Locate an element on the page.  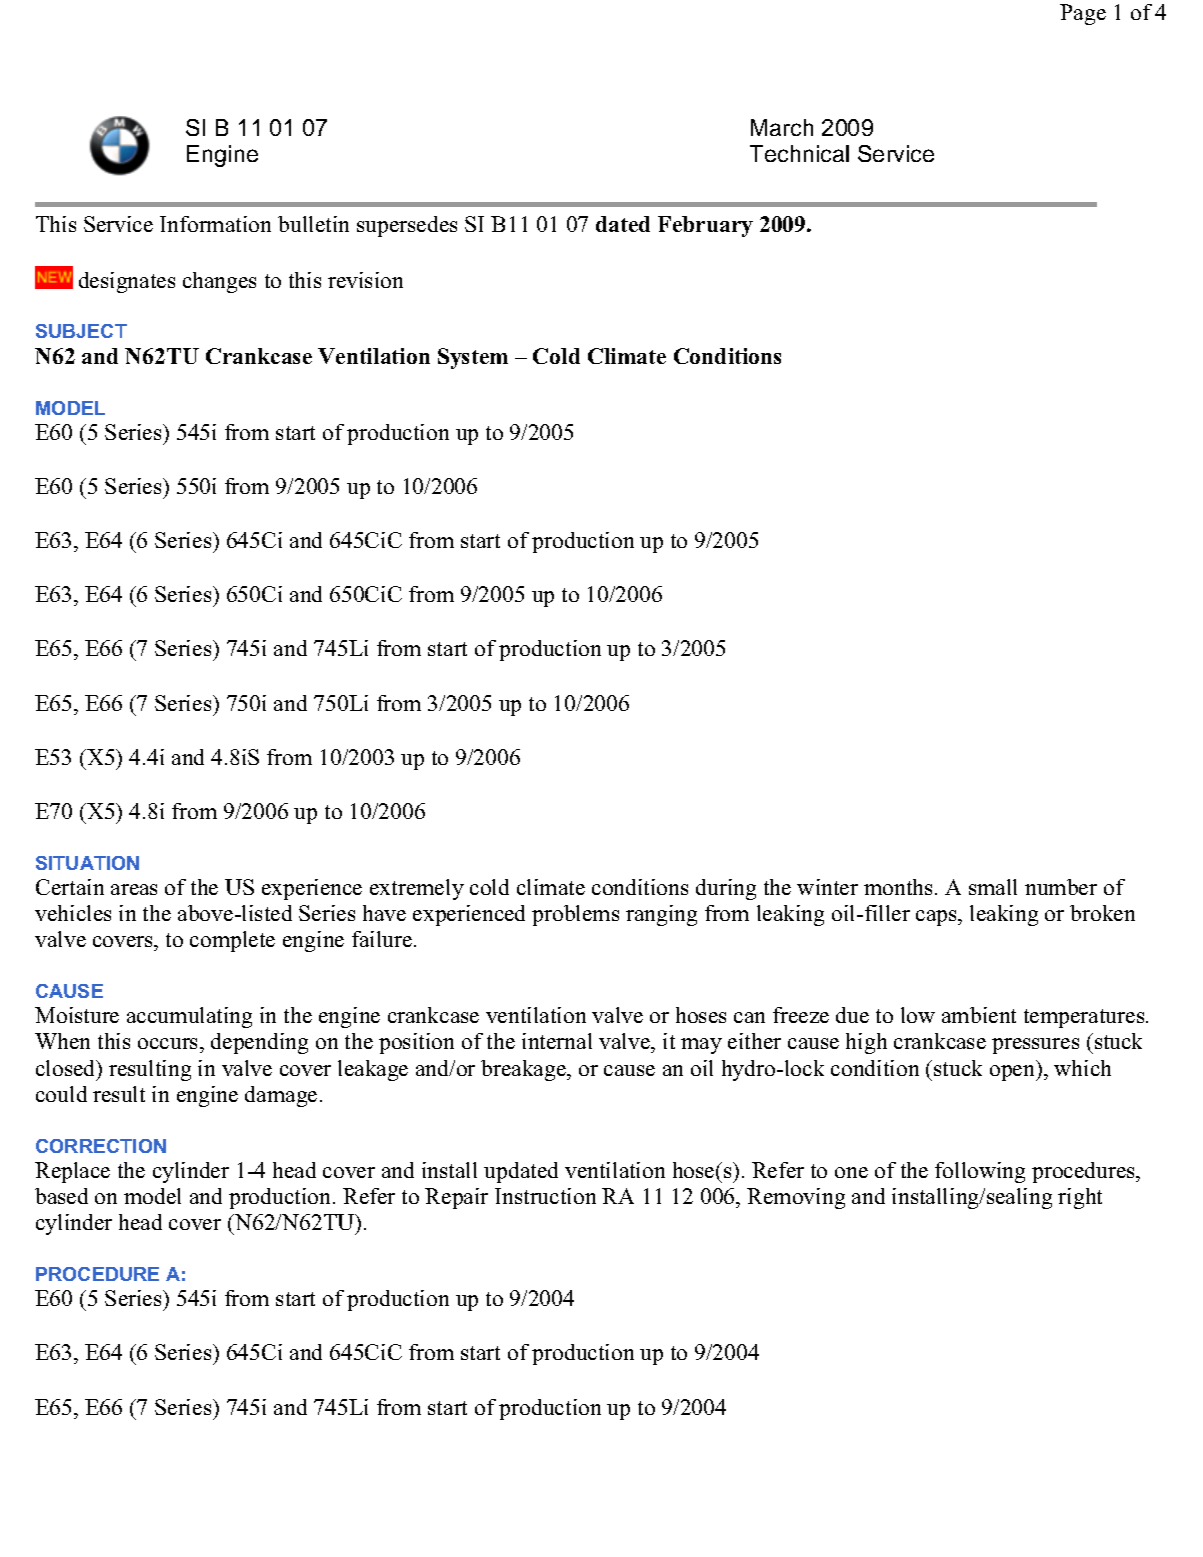
problems is located at coordinates (575, 915).
